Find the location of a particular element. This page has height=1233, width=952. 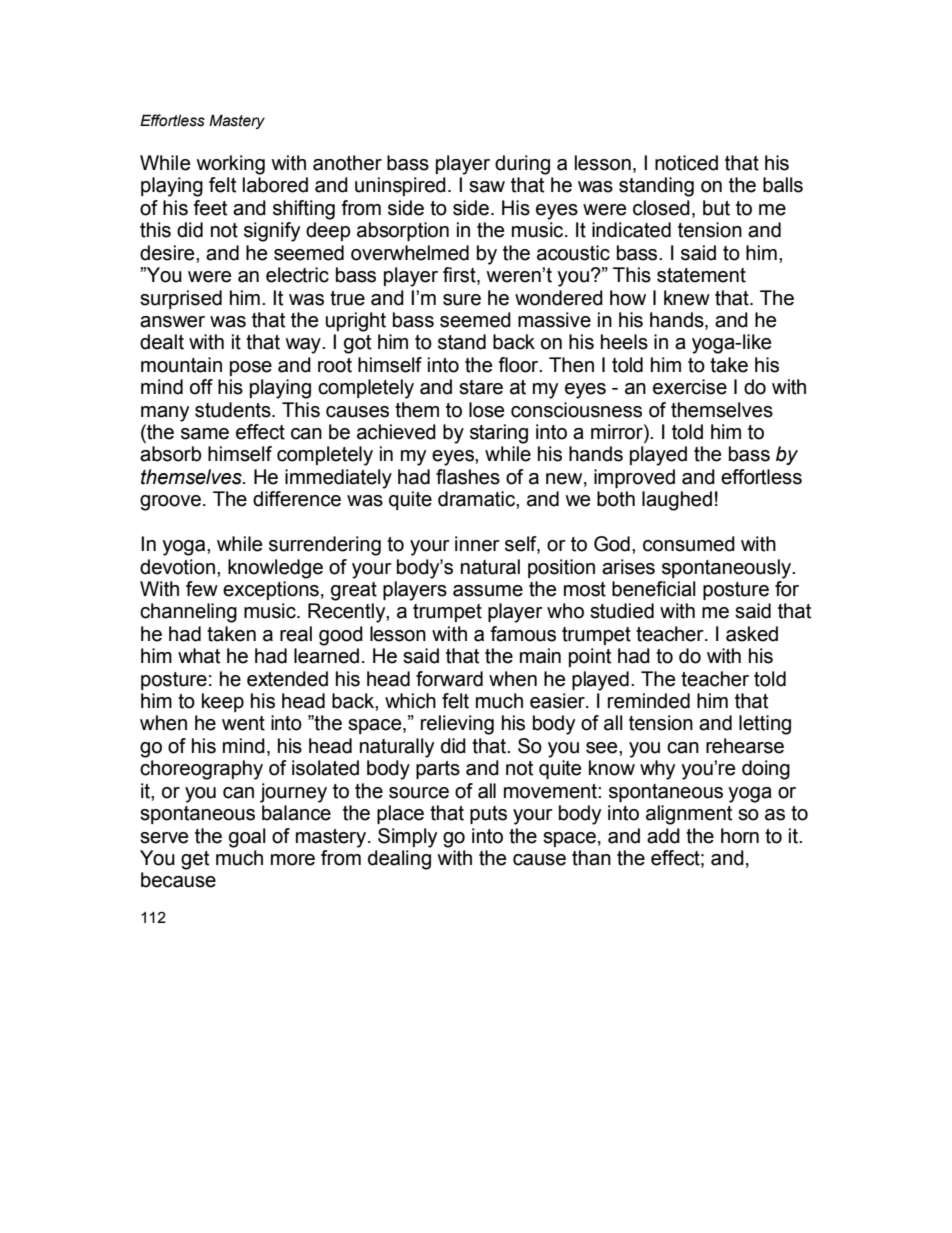

asked is located at coordinates (752, 634).
